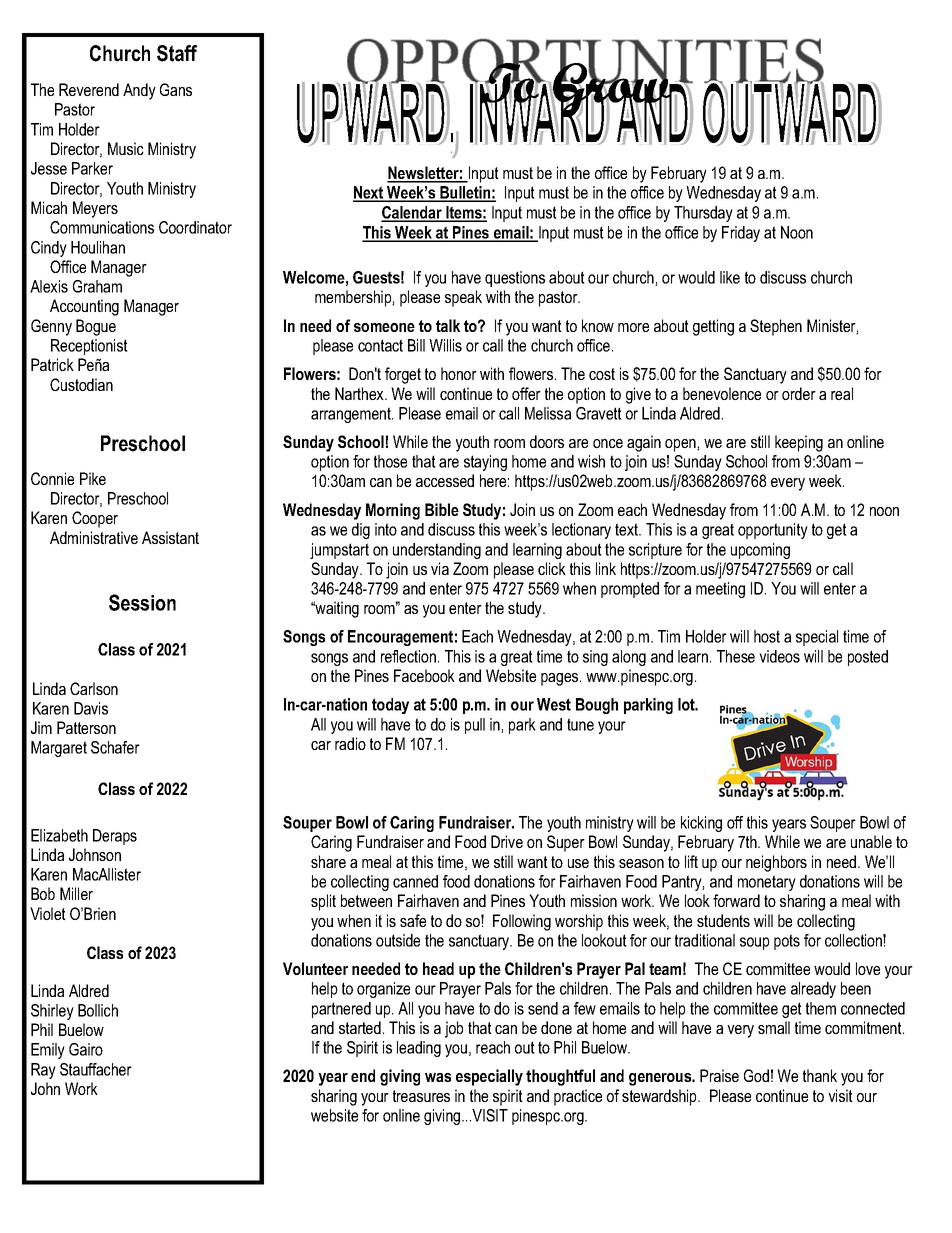 The width and height of the document is (952, 1233). Describe the element at coordinates (730, 277) in the document. I see `like` at that location.
